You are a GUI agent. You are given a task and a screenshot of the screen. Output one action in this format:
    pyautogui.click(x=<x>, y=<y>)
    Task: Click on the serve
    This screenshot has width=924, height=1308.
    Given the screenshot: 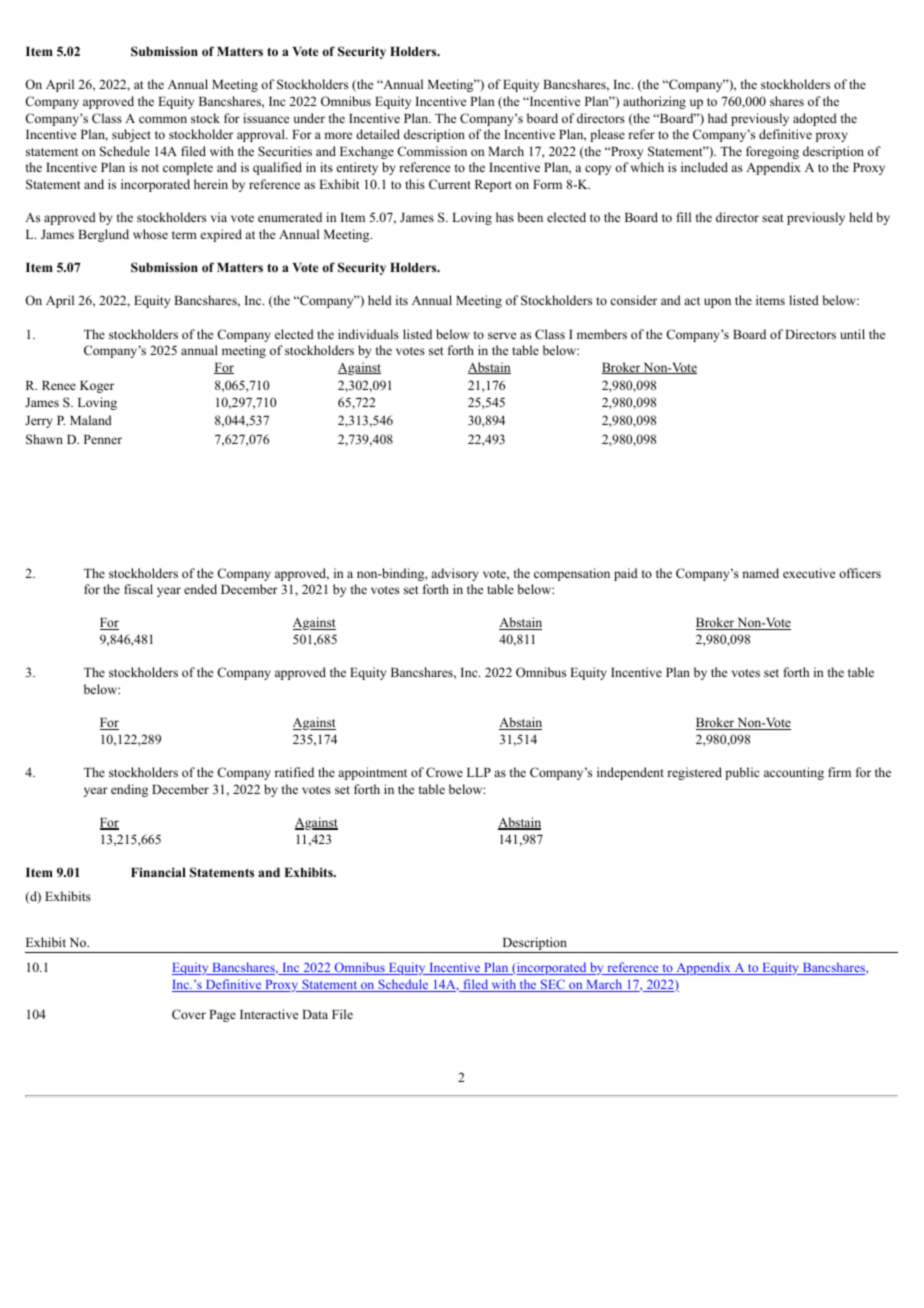 What is the action you would take?
    pyautogui.click(x=502, y=335)
